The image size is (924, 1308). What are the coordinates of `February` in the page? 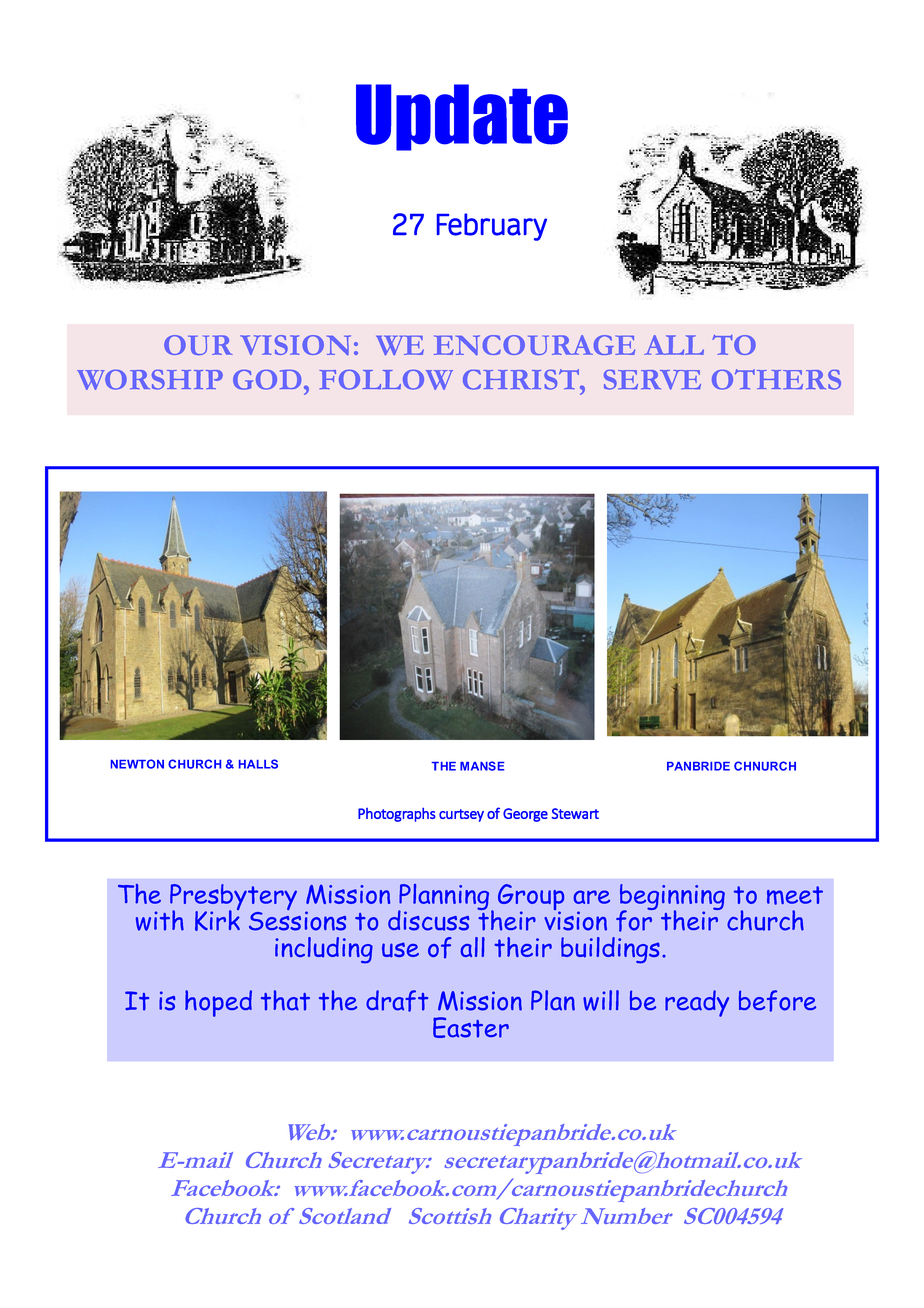 It's located at (492, 227).
